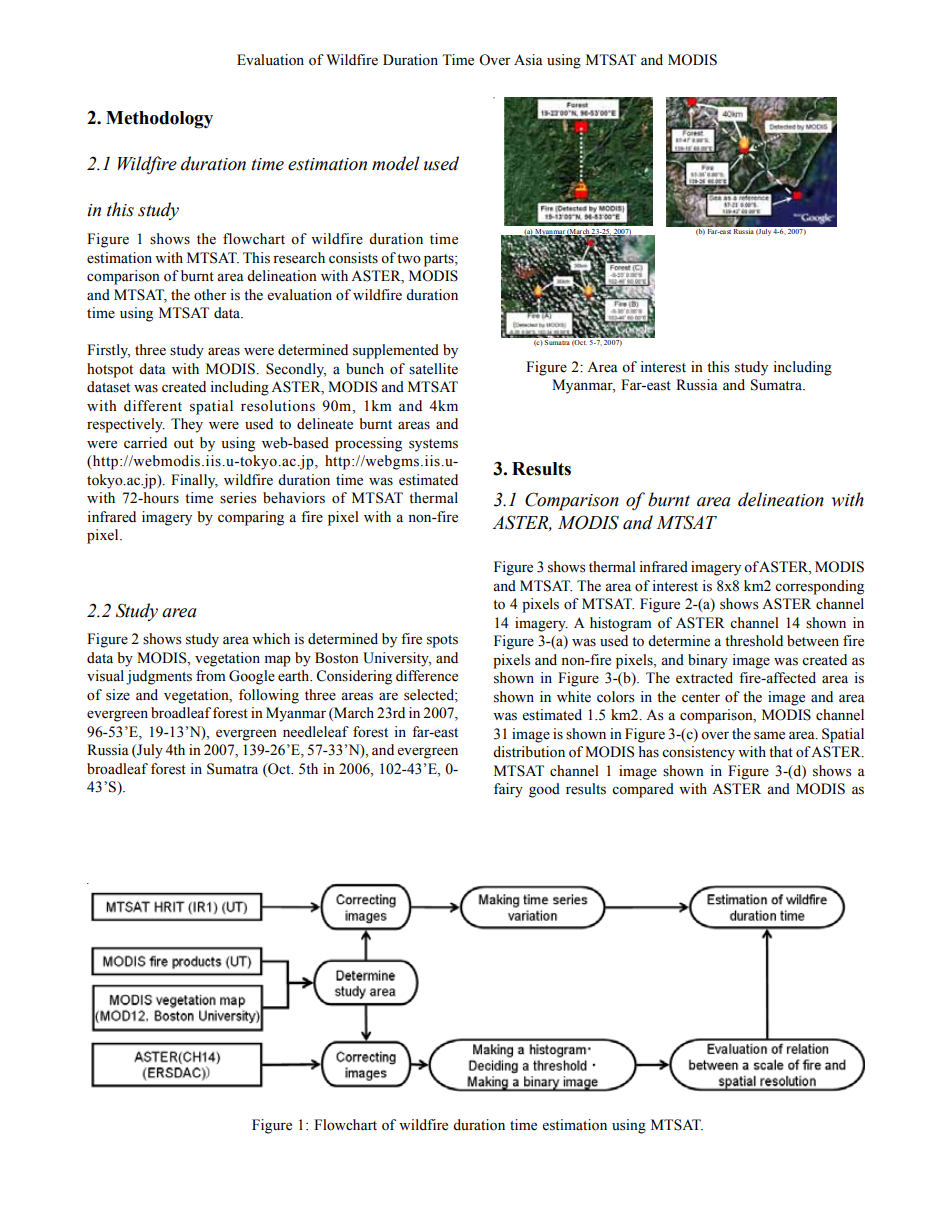 The height and width of the document is (1232, 952). Describe the element at coordinates (269, 696) in the document. I see `following` at that location.
